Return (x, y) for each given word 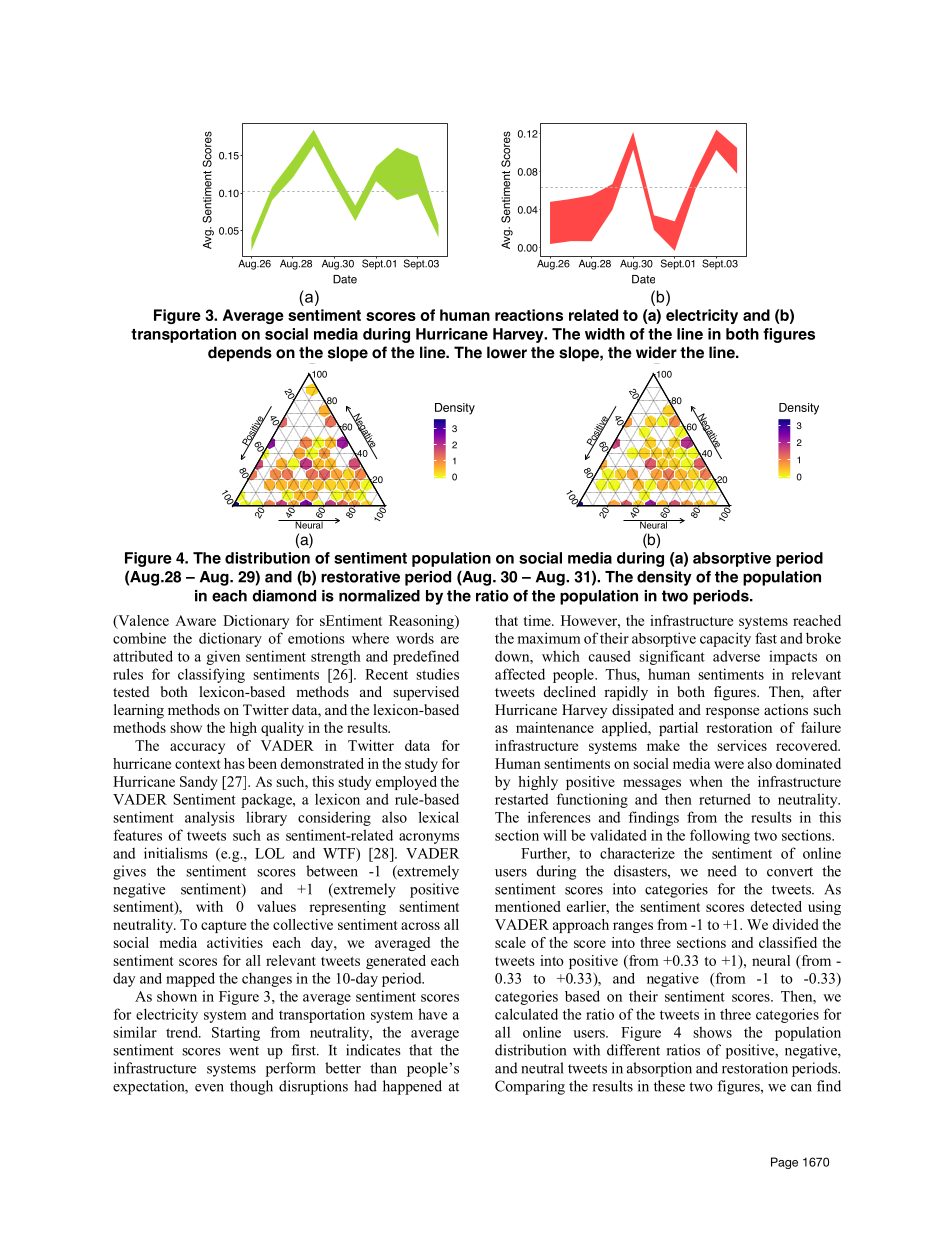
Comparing (530, 1087)
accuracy (197, 748)
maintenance (555, 727)
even (209, 1088)
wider (656, 352)
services (742, 745)
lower (507, 352)
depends (240, 354)
